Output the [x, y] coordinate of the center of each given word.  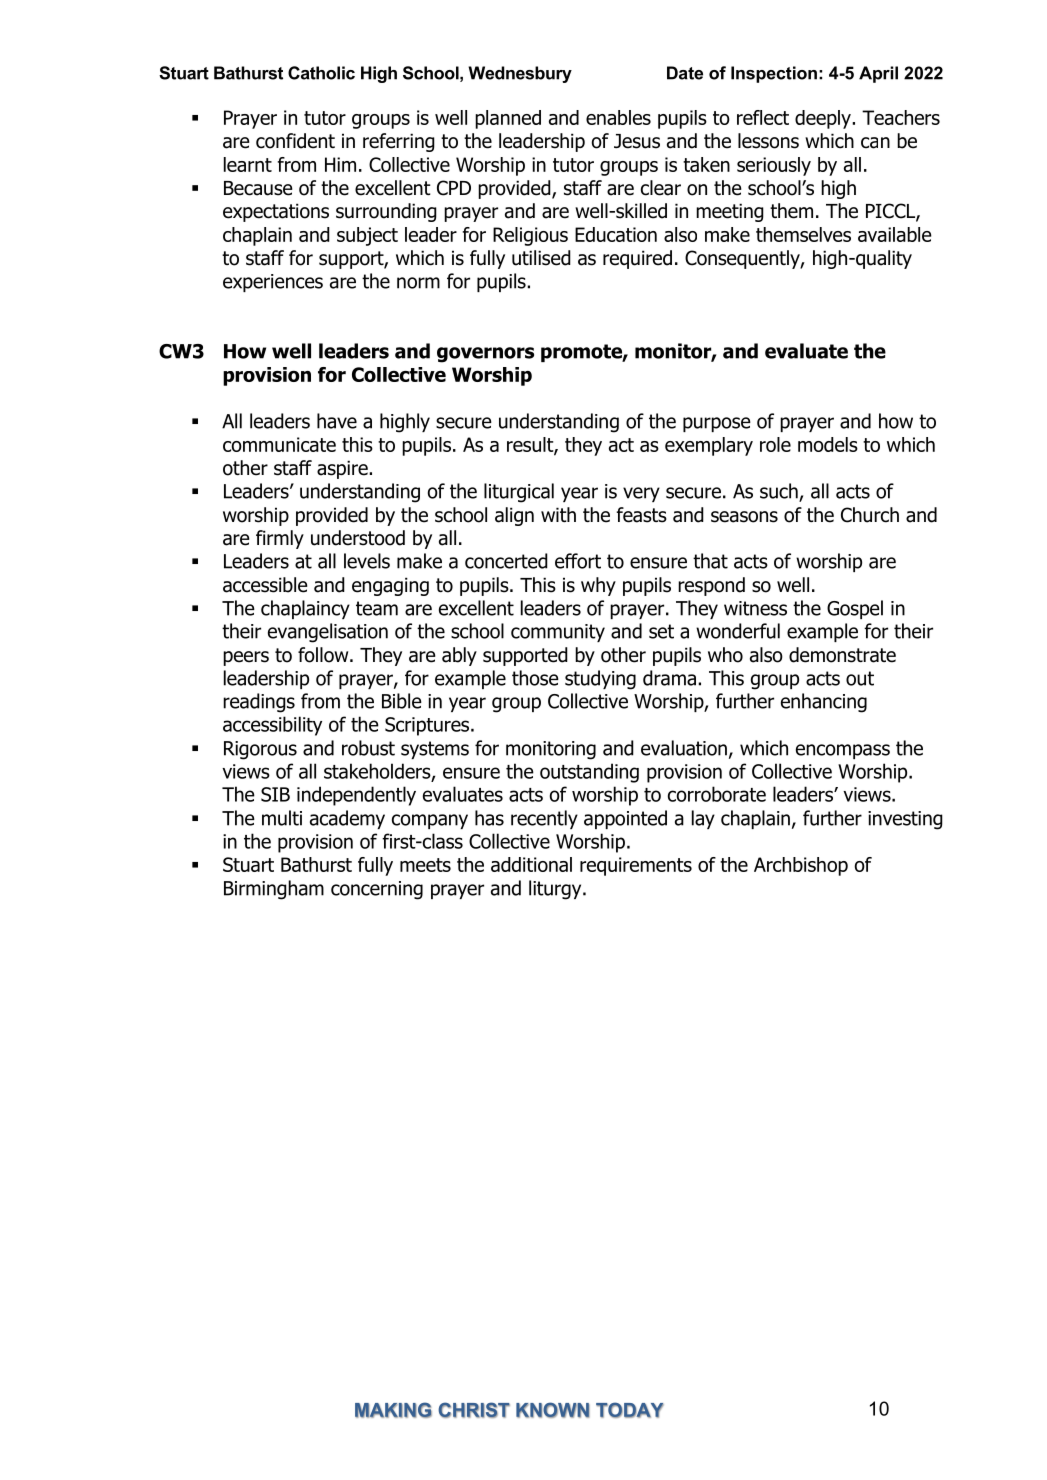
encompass [843, 751]
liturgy [556, 890]
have [337, 421]
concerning [377, 890]
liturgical [519, 493]
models [828, 444]
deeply [824, 119]
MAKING [393, 1410]
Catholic [321, 73]
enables [618, 117]
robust [368, 748]
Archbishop [801, 866]
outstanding [589, 773]
